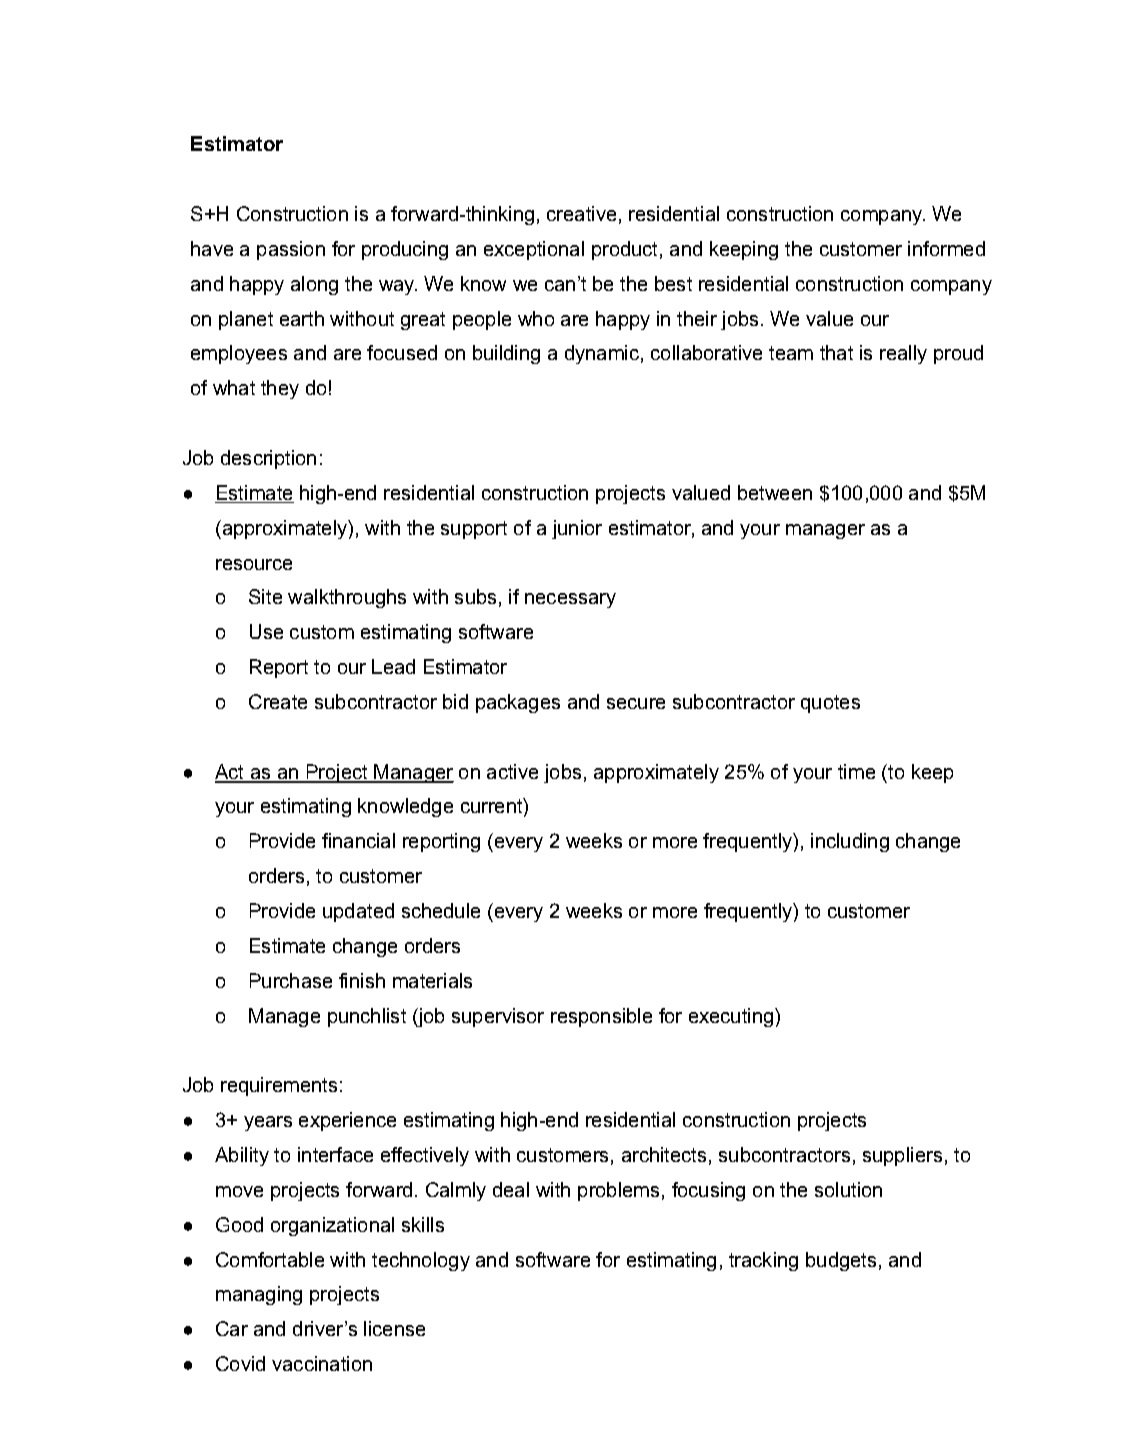  I want to click on architects, so click(664, 1154).
